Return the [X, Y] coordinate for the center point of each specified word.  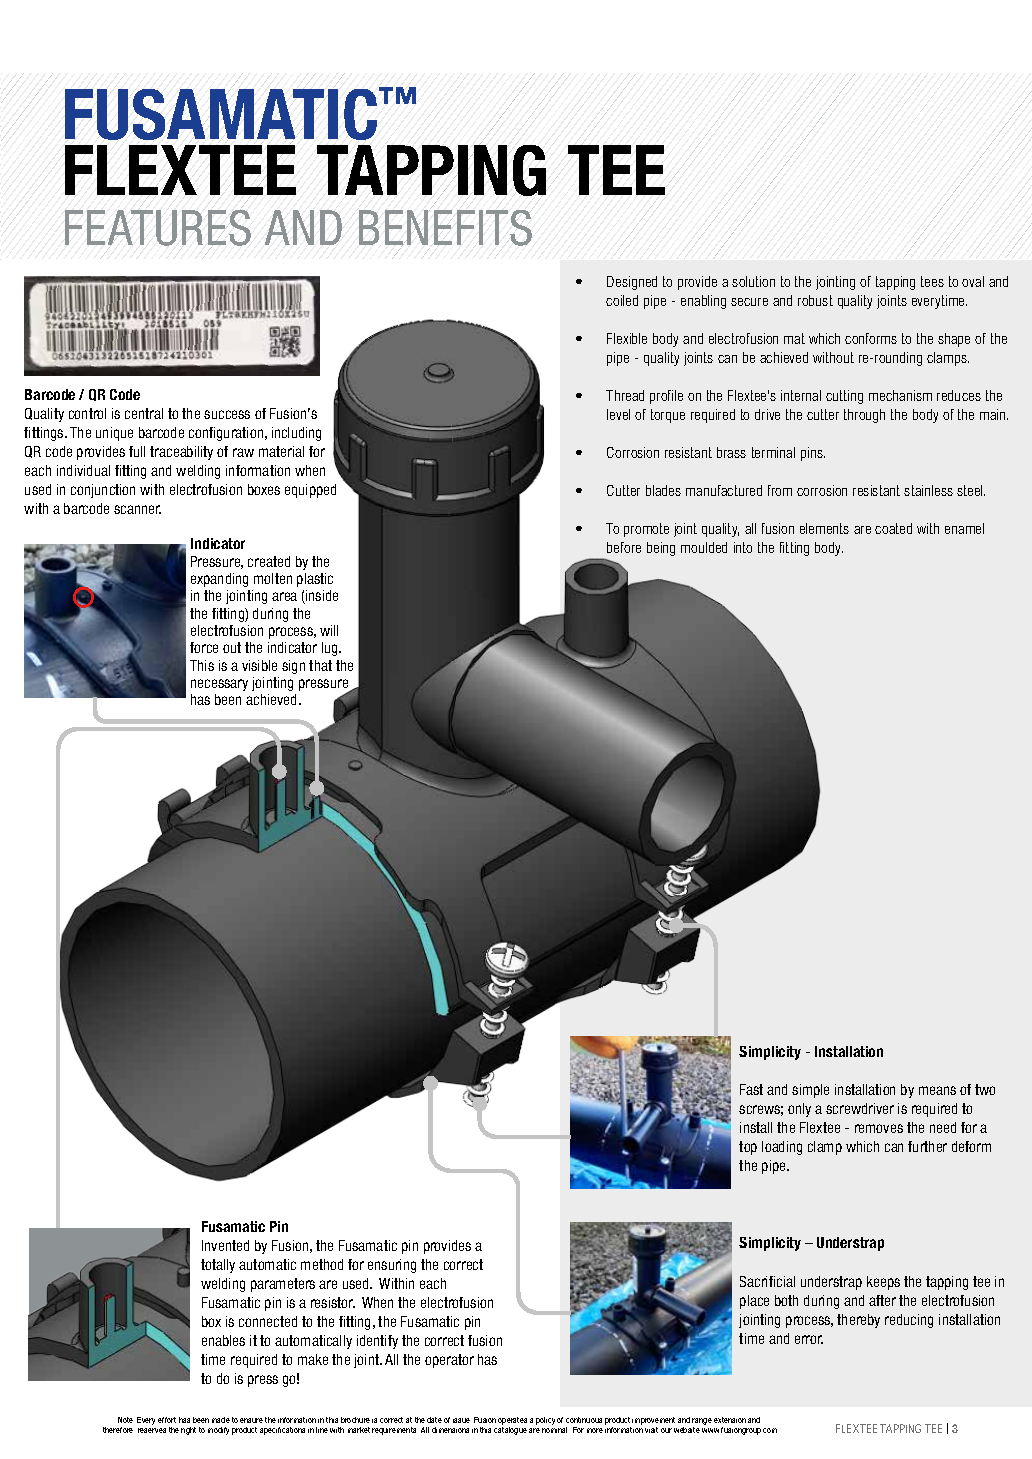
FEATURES [158, 228]
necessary [219, 685]
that [320, 665]
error [809, 1339]
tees [932, 281]
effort [167, 1420]
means [937, 1090]
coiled [622, 300]
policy [545, 1421]
